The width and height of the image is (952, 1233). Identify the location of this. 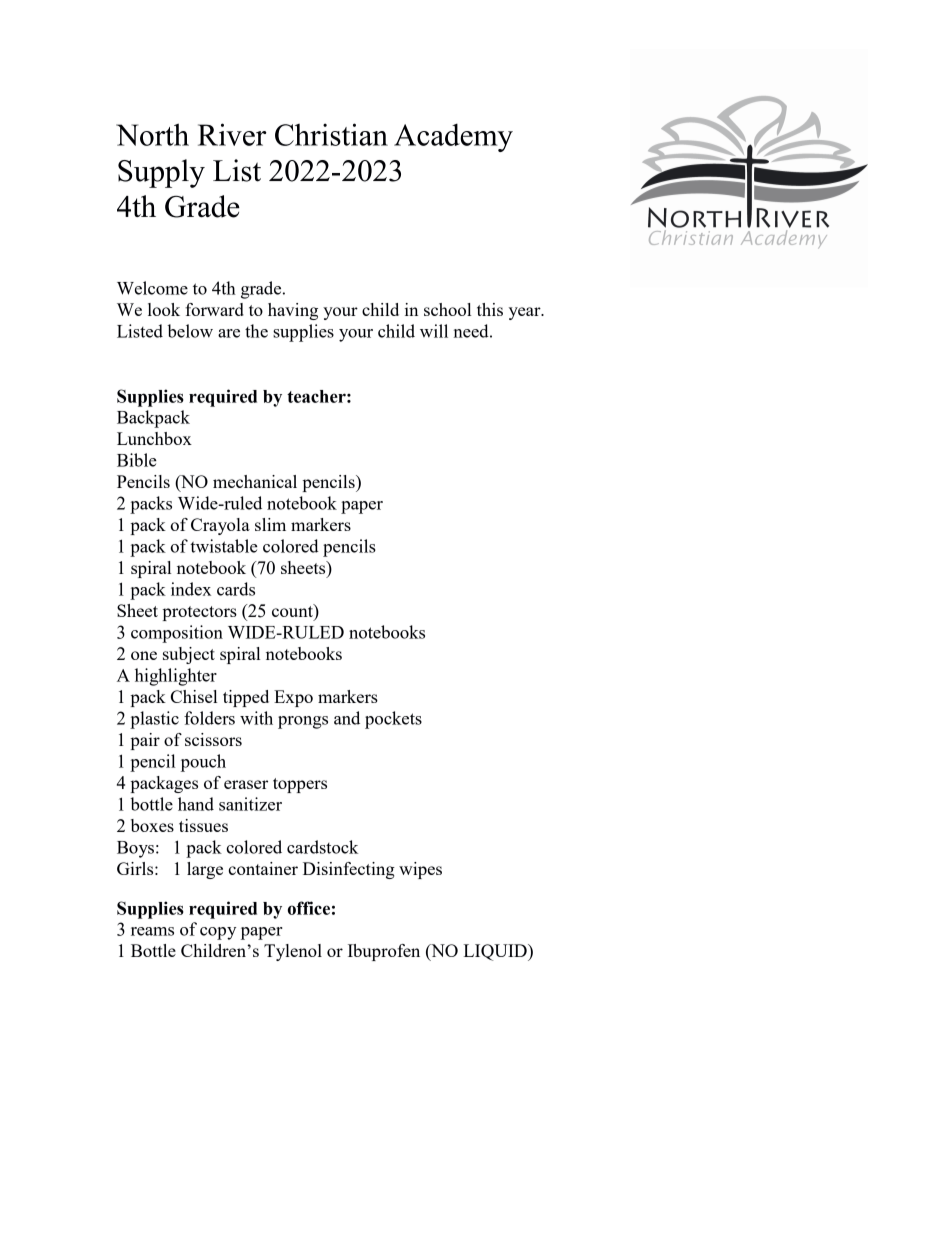
(490, 309).
